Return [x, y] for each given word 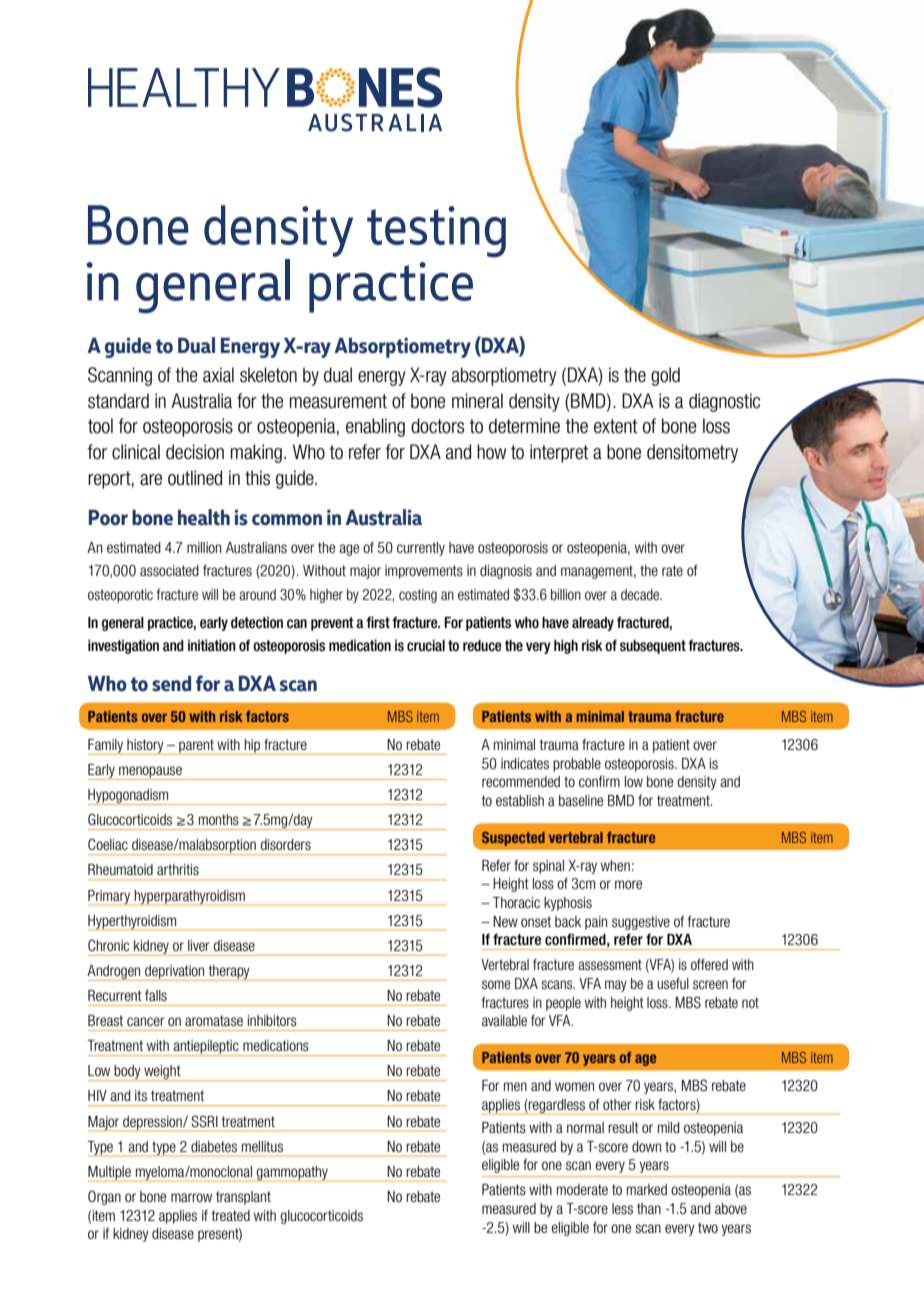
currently [421, 549]
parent [196, 747]
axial [218, 375]
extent [616, 426]
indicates [525, 763]
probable [577, 765]
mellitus [262, 1146]
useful [673, 983]
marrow [191, 1197]
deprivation [175, 973]
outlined [195, 478]
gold [665, 376]
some [496, 984]
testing [436, 232]
